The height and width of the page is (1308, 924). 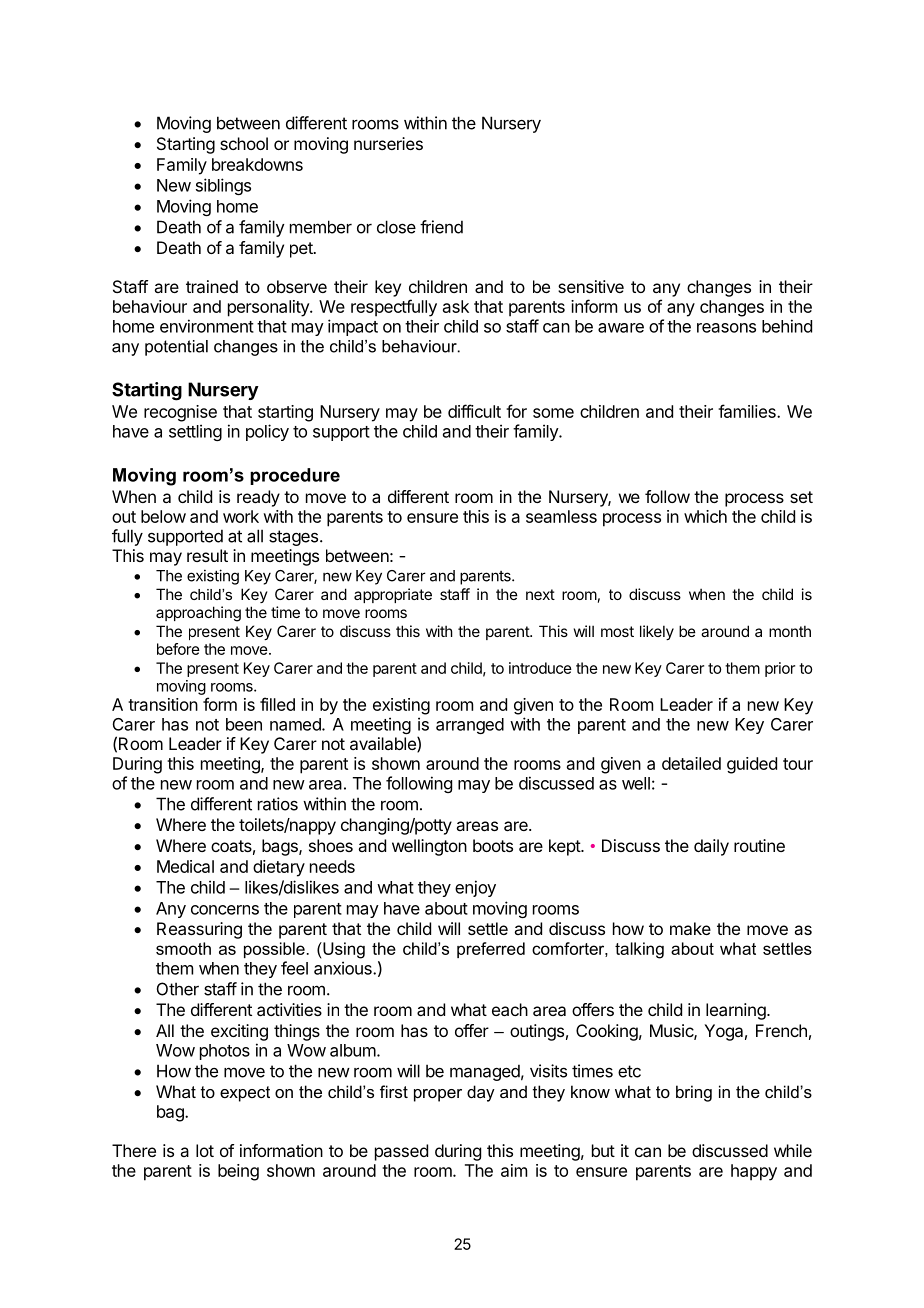 What do you see at coordinates (205, 1150) in the page?
I see `lot` at bounding box center [205, 1150].
